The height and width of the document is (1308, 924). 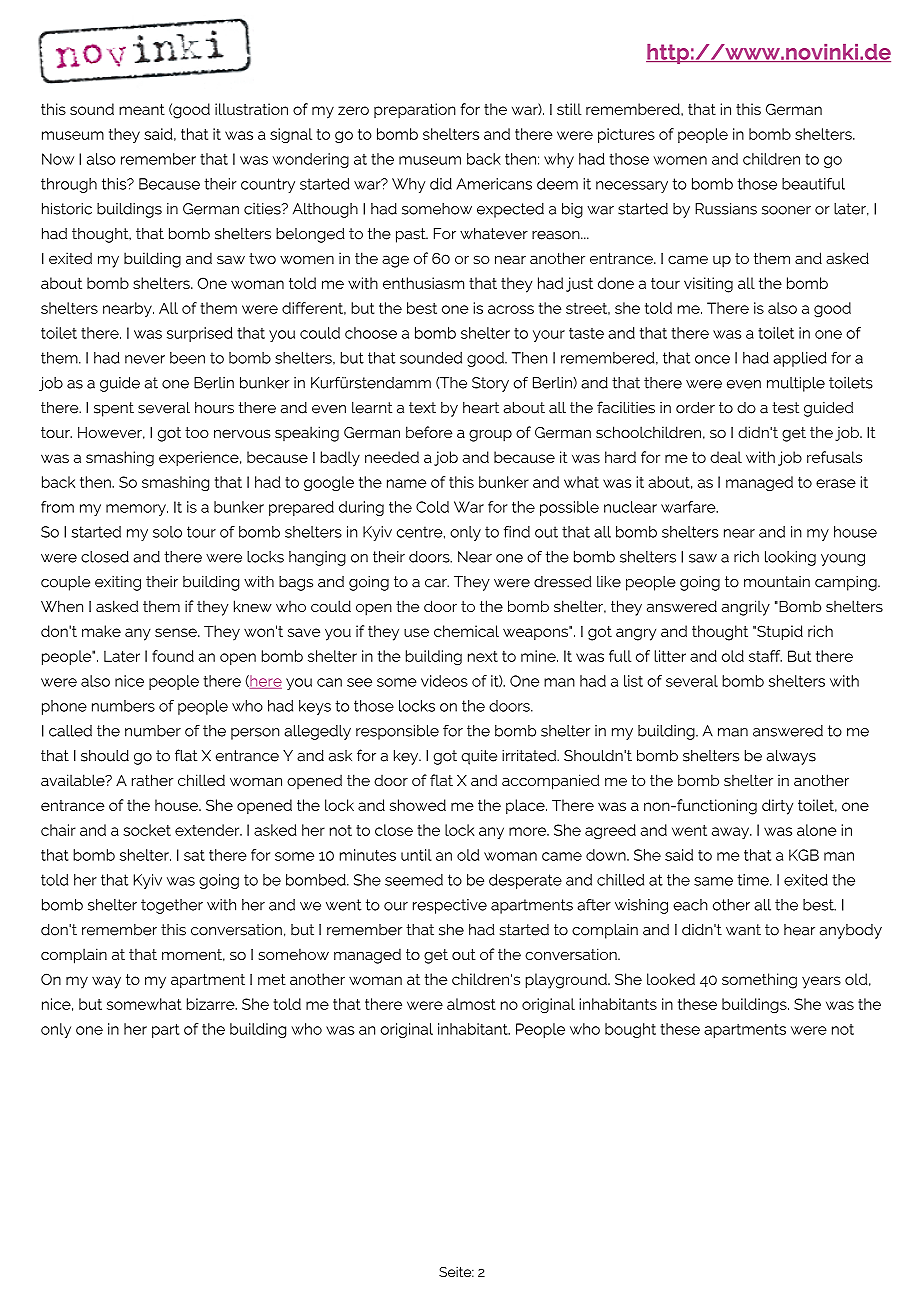 I want to click on preparation, so click(x=415, y=110).
